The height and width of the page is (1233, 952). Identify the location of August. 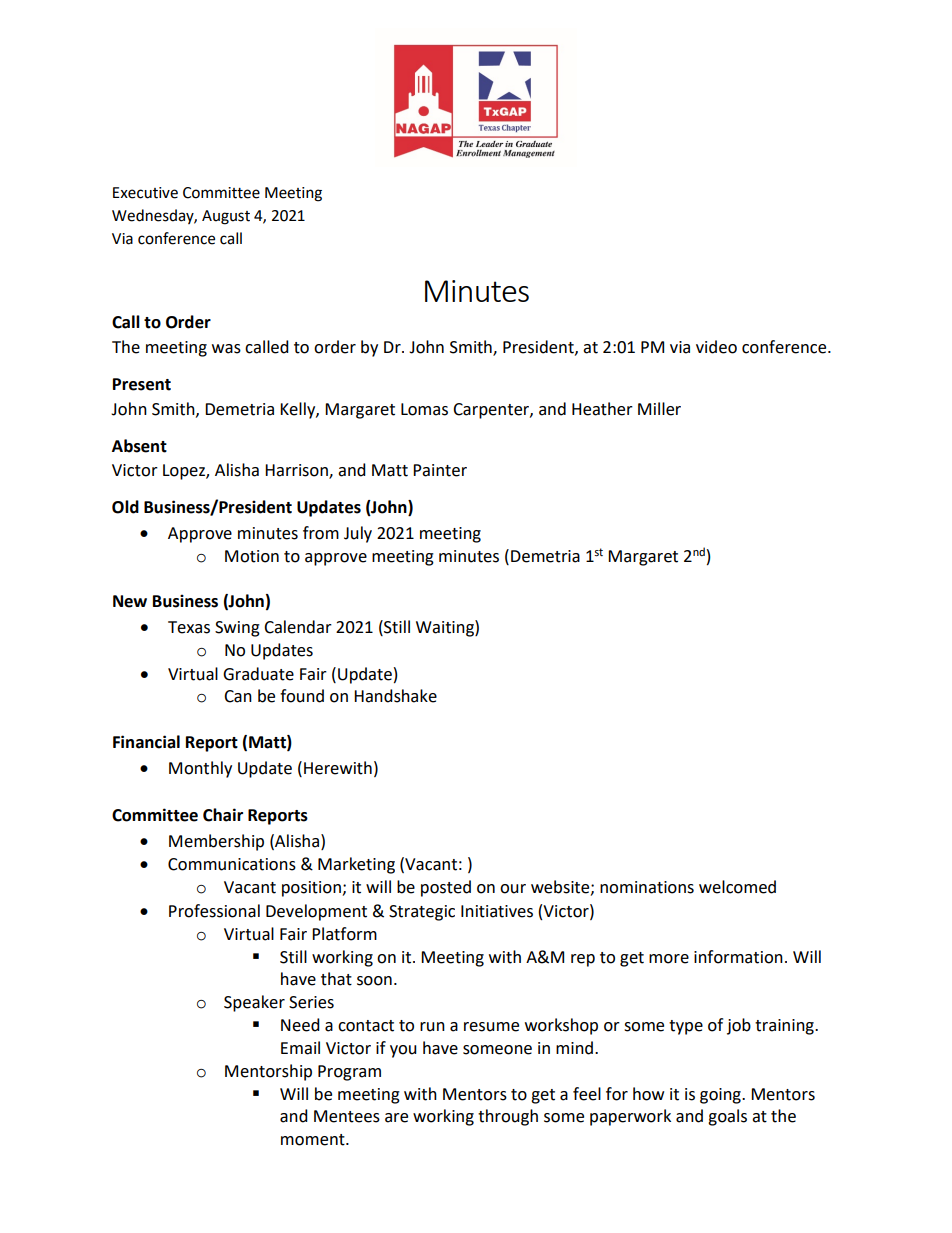
(226, 217).
